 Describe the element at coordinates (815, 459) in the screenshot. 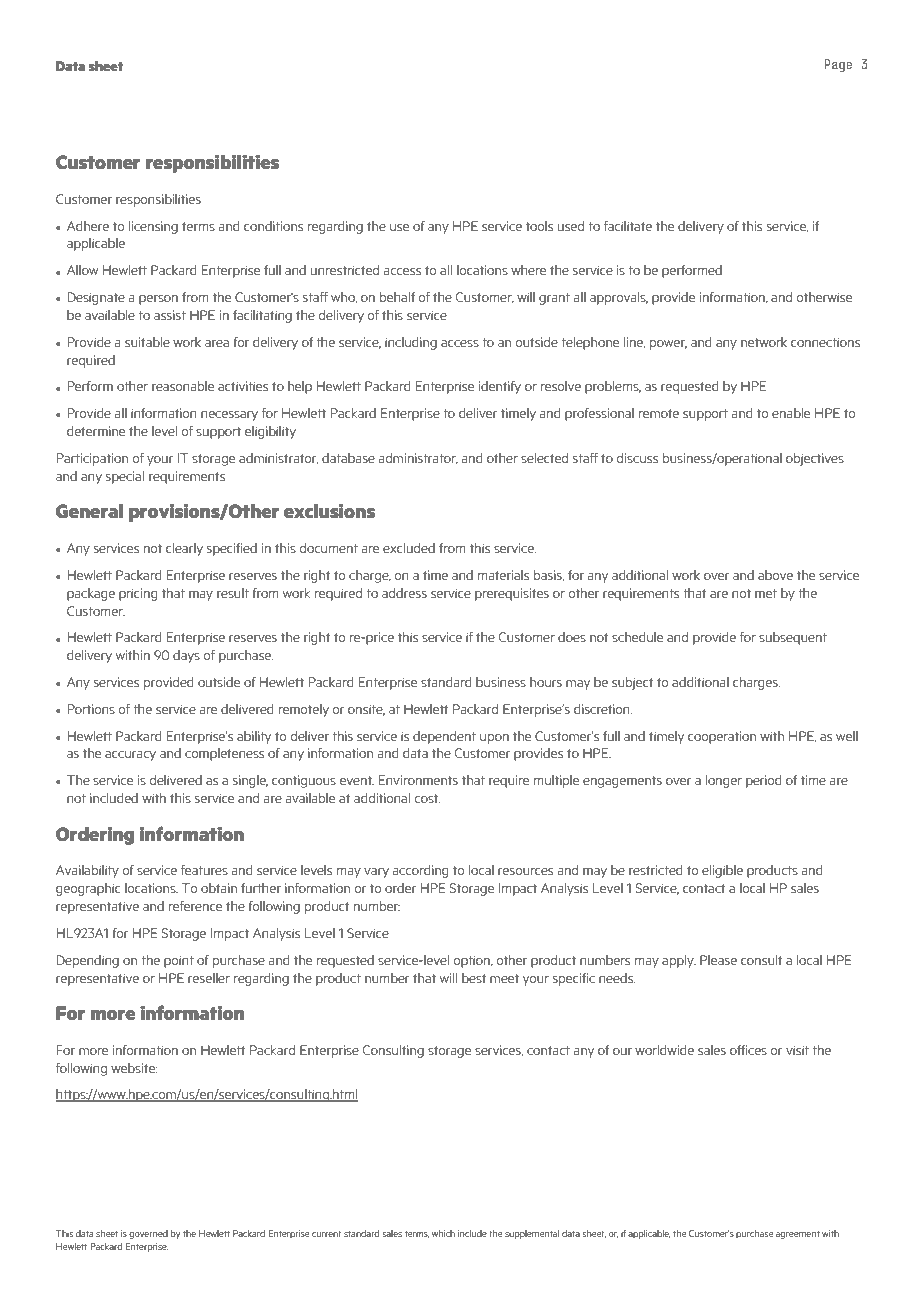

I see `objectives` at that location.
